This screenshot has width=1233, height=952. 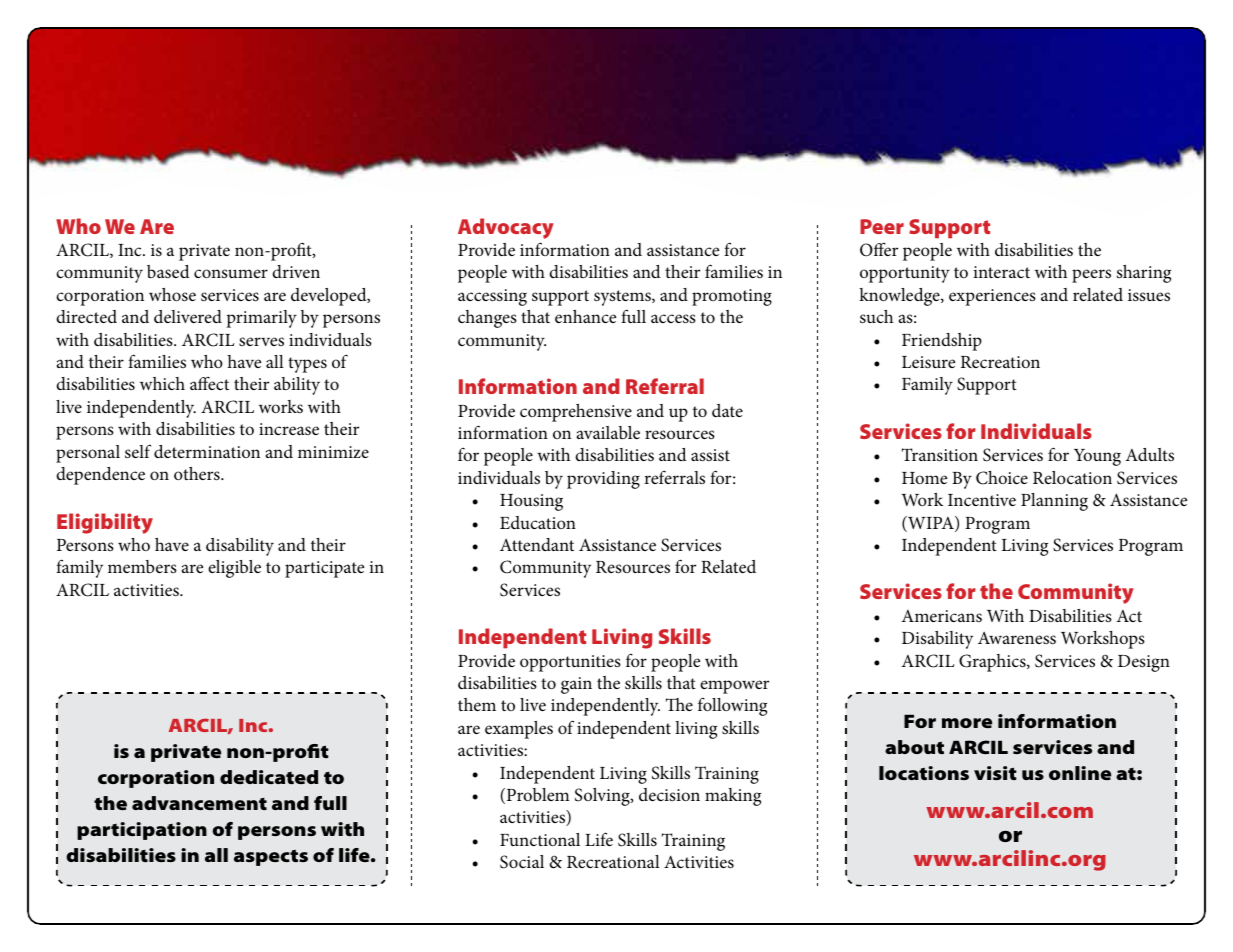 I want to click on Planning, so click(x=1054, y=502).
